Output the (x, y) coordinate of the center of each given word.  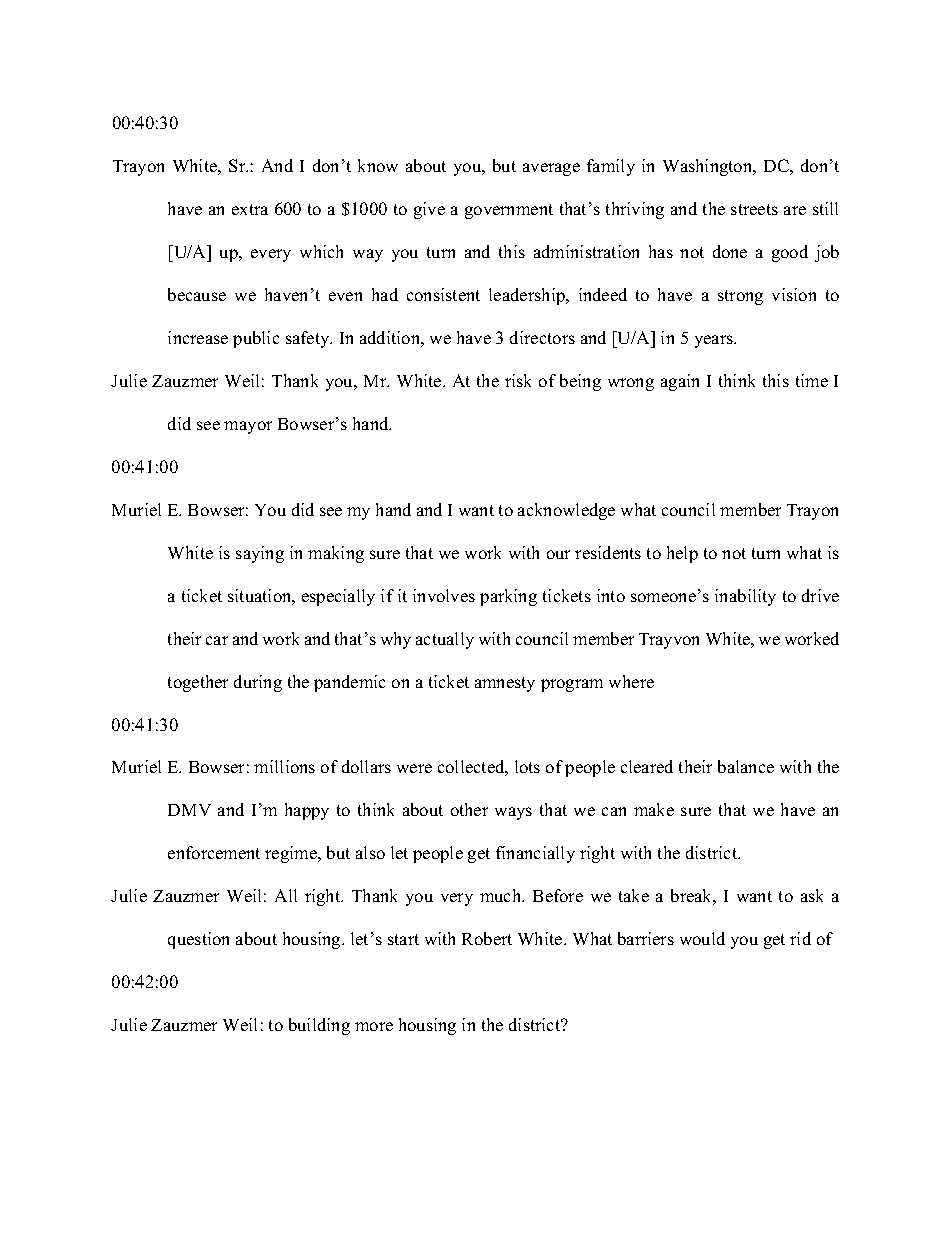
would (702, 938)
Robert (487, 938)
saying (260, 554)
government (509, 211)
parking (508, 597)
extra (250, 209)
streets (754, 209)
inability (745, 597)
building (319, 1026)
